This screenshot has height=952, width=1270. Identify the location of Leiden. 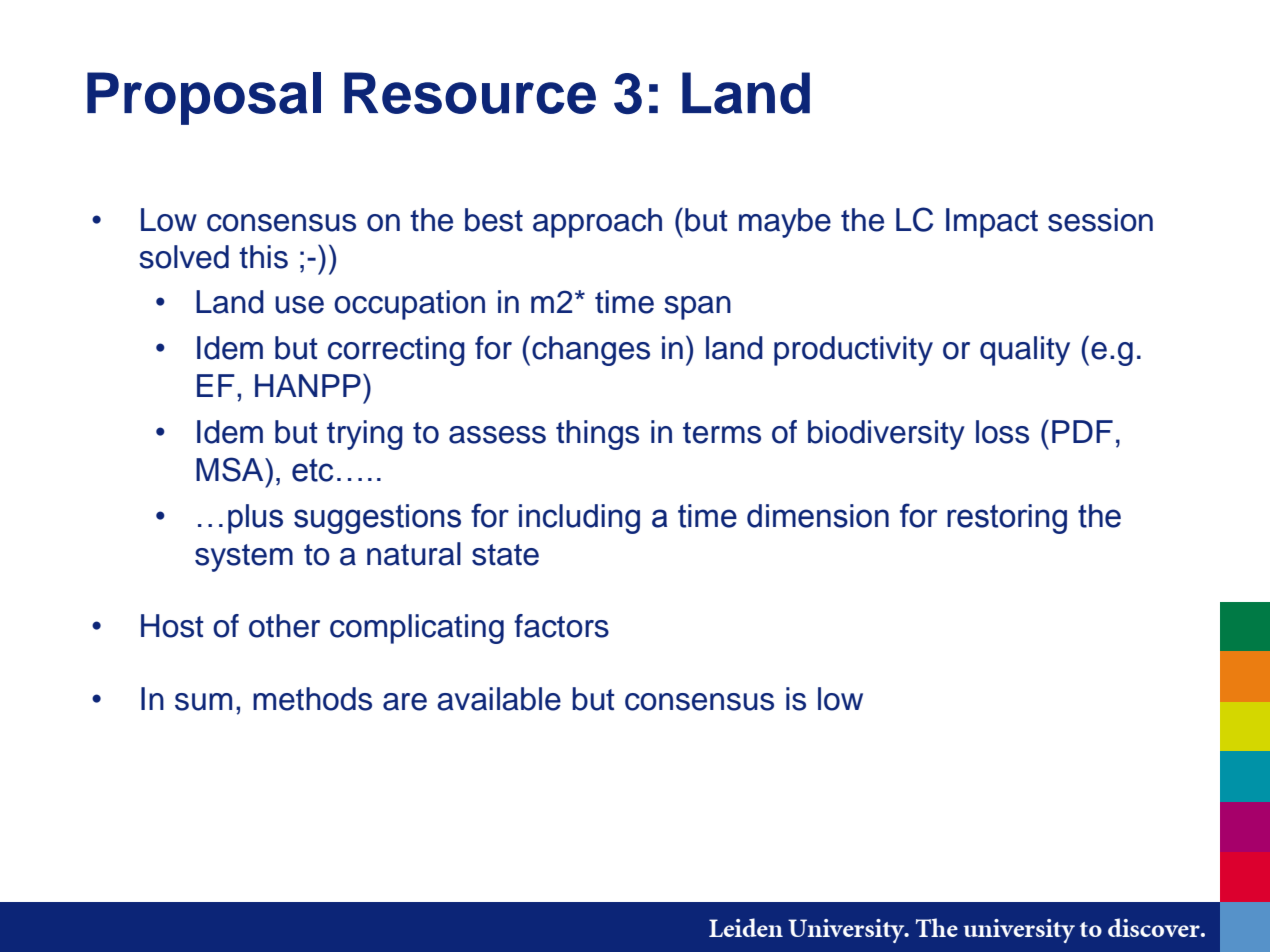
(746, 927).
